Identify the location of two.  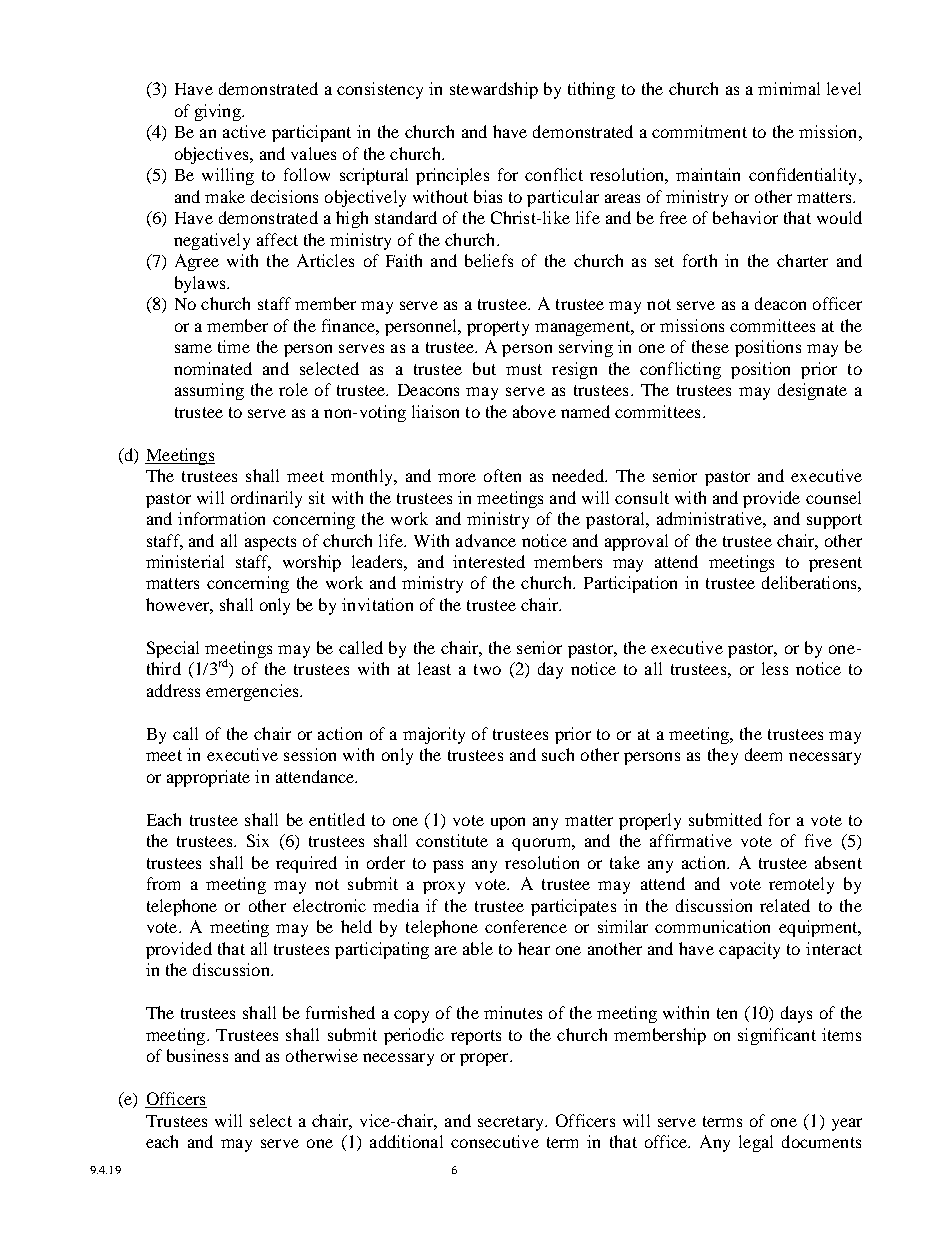
(487, 669).
